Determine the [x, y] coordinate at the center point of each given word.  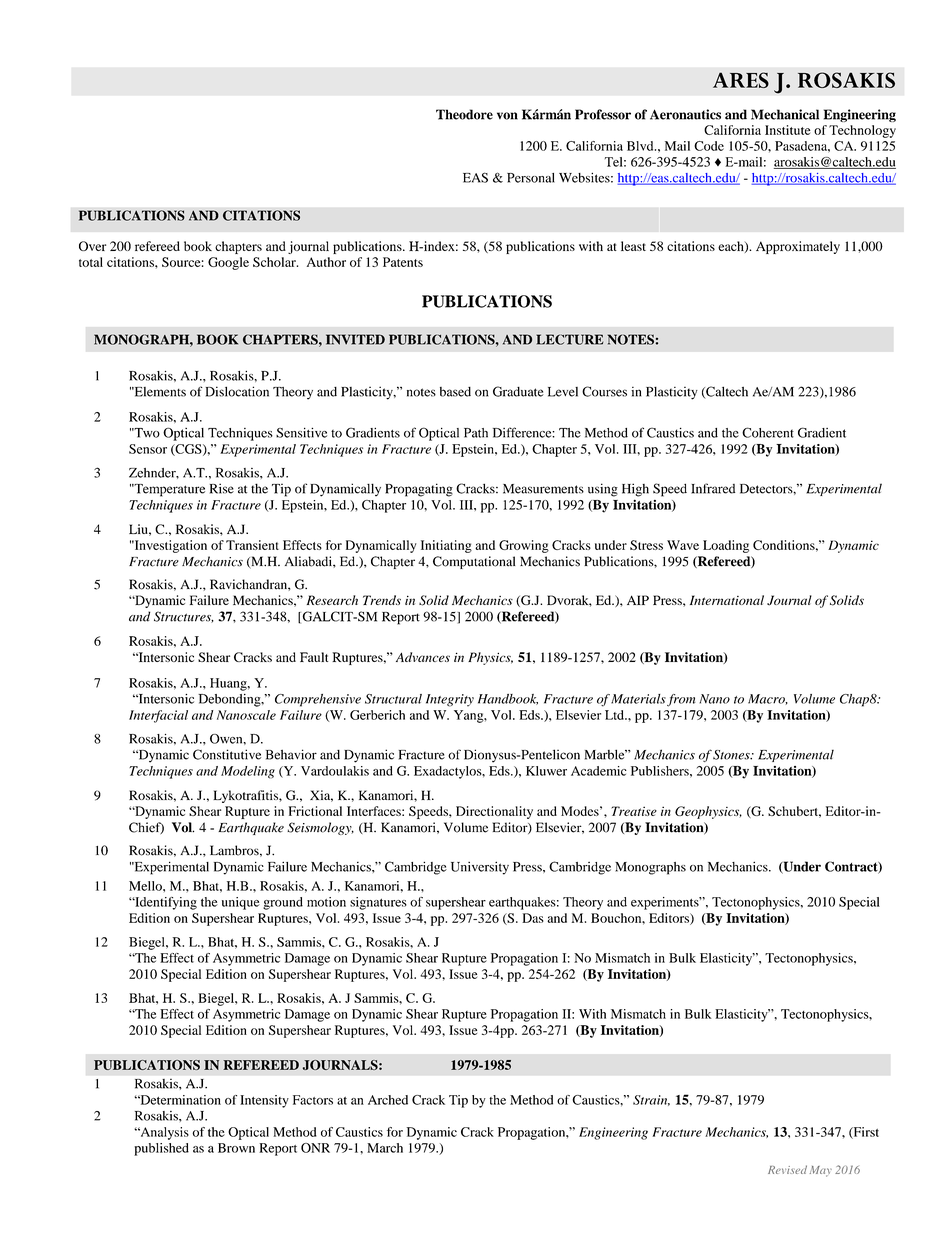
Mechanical [785, 114]
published [161, 1149]
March [385, 1148]
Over [92, 246]
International [727, 600]
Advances [423, 657]
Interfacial [158, 716]
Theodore [464, 114]
